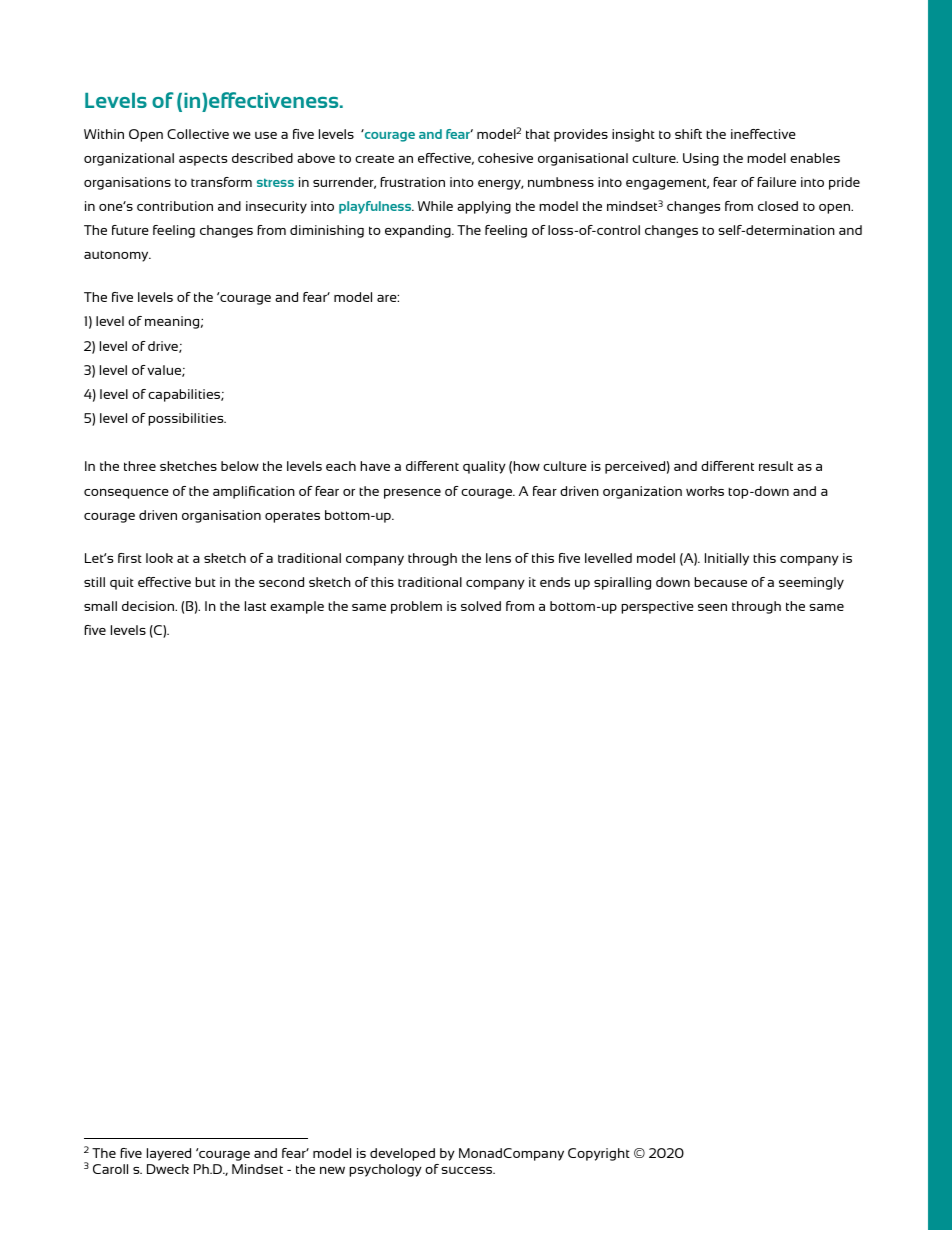 The width and height of the screenshot is (952, 1233). Describe the element at coordinates (484, 467) in the screenshot. I see `quality` at that location.
